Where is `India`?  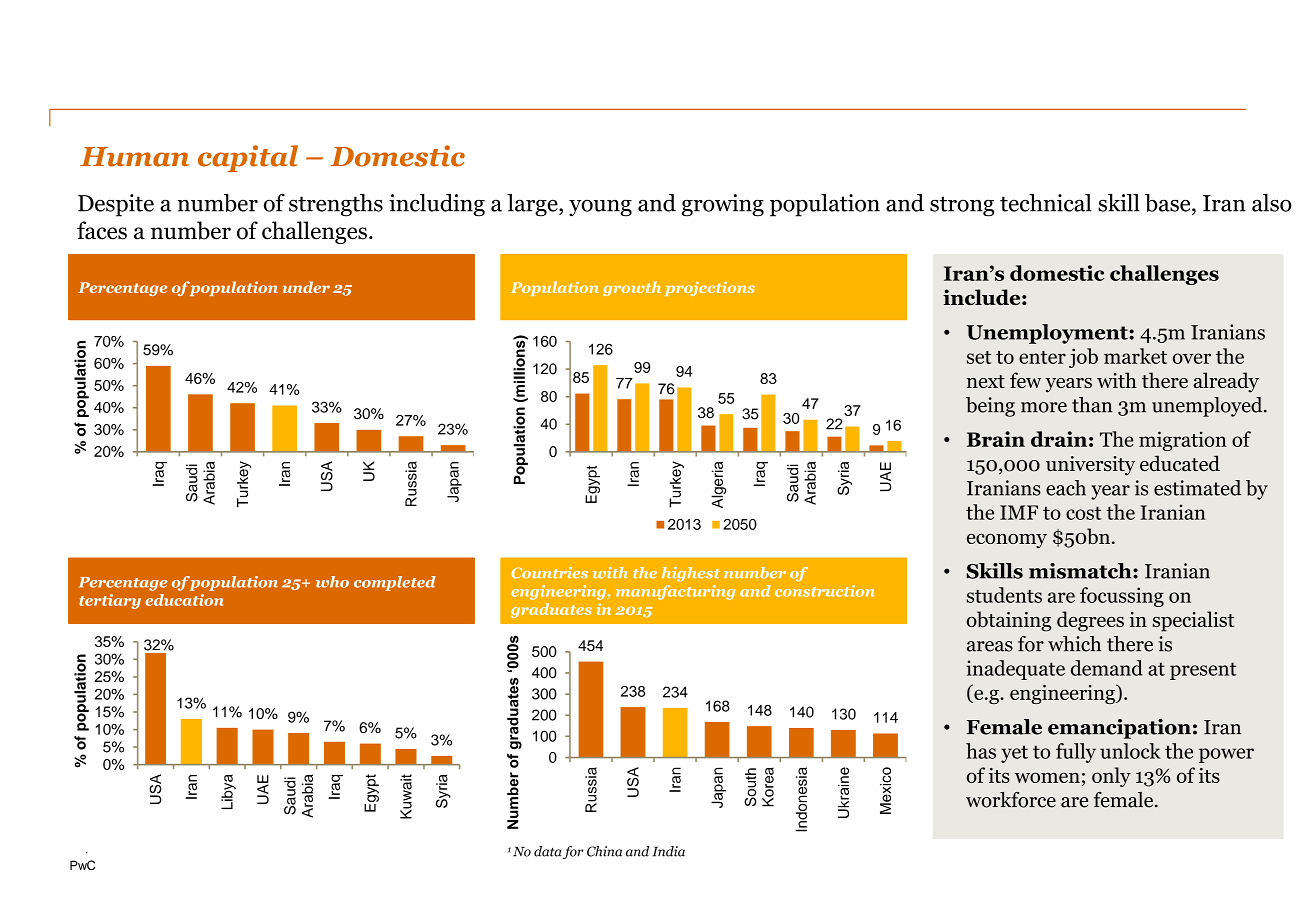
India is located at coordinates (668, 851).
